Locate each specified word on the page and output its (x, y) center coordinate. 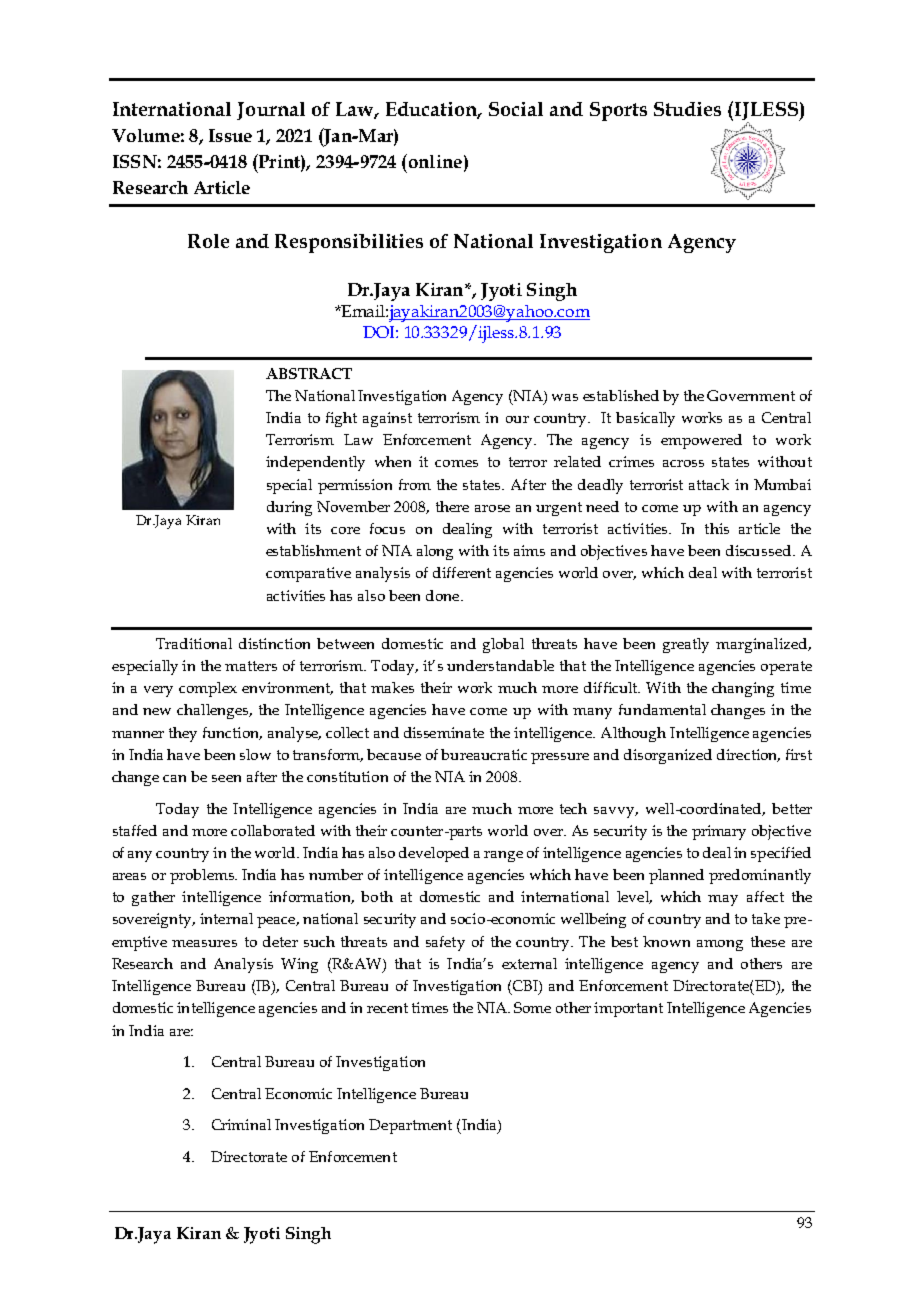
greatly (686, 645)
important (628, 1009)
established (621, 395)
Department (410, 1126)
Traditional (194, 643)
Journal (271, 111)
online (434, 161)
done (444, 595)
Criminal (241, 1124)
